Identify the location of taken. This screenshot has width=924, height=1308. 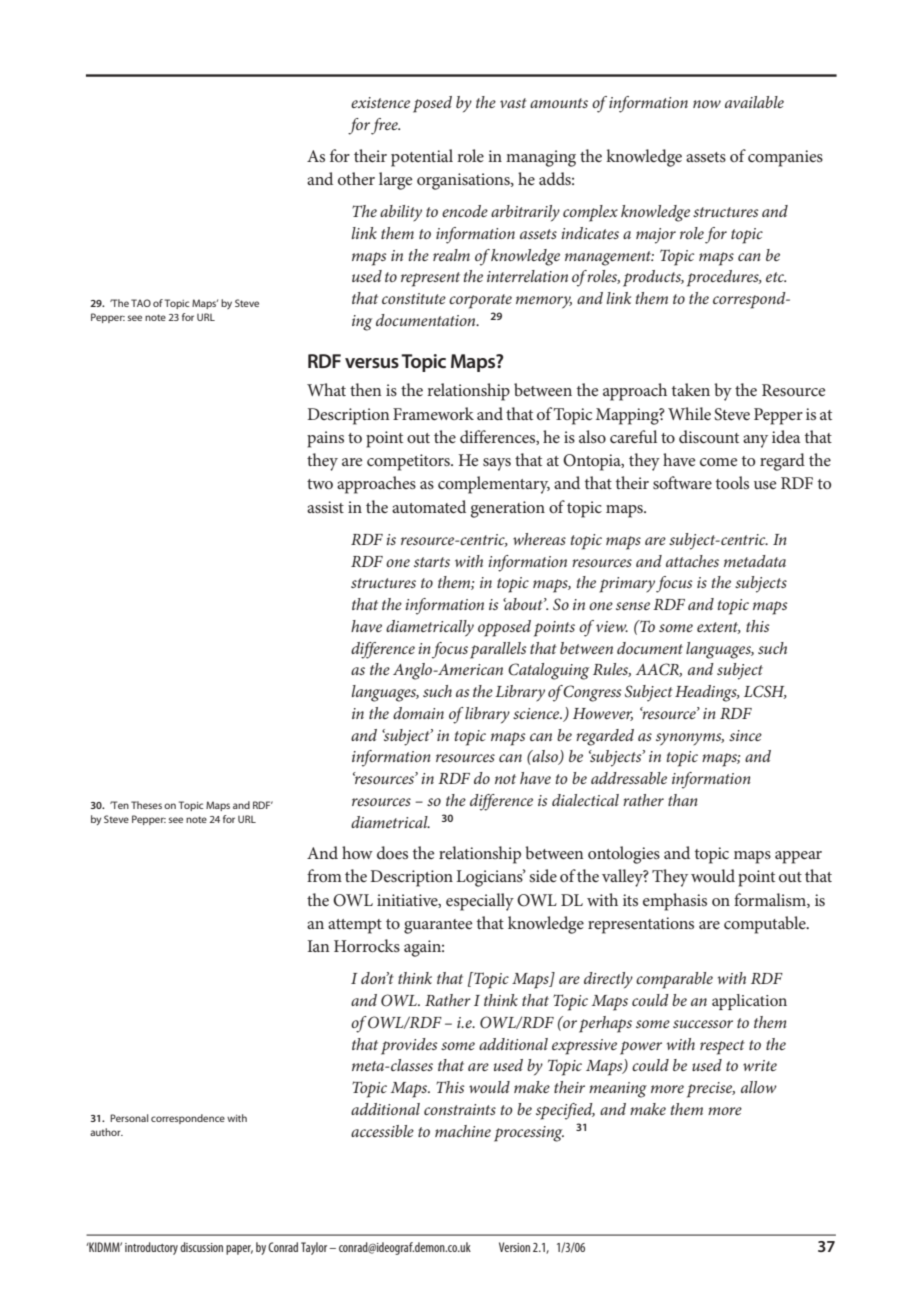
(691, 389).
